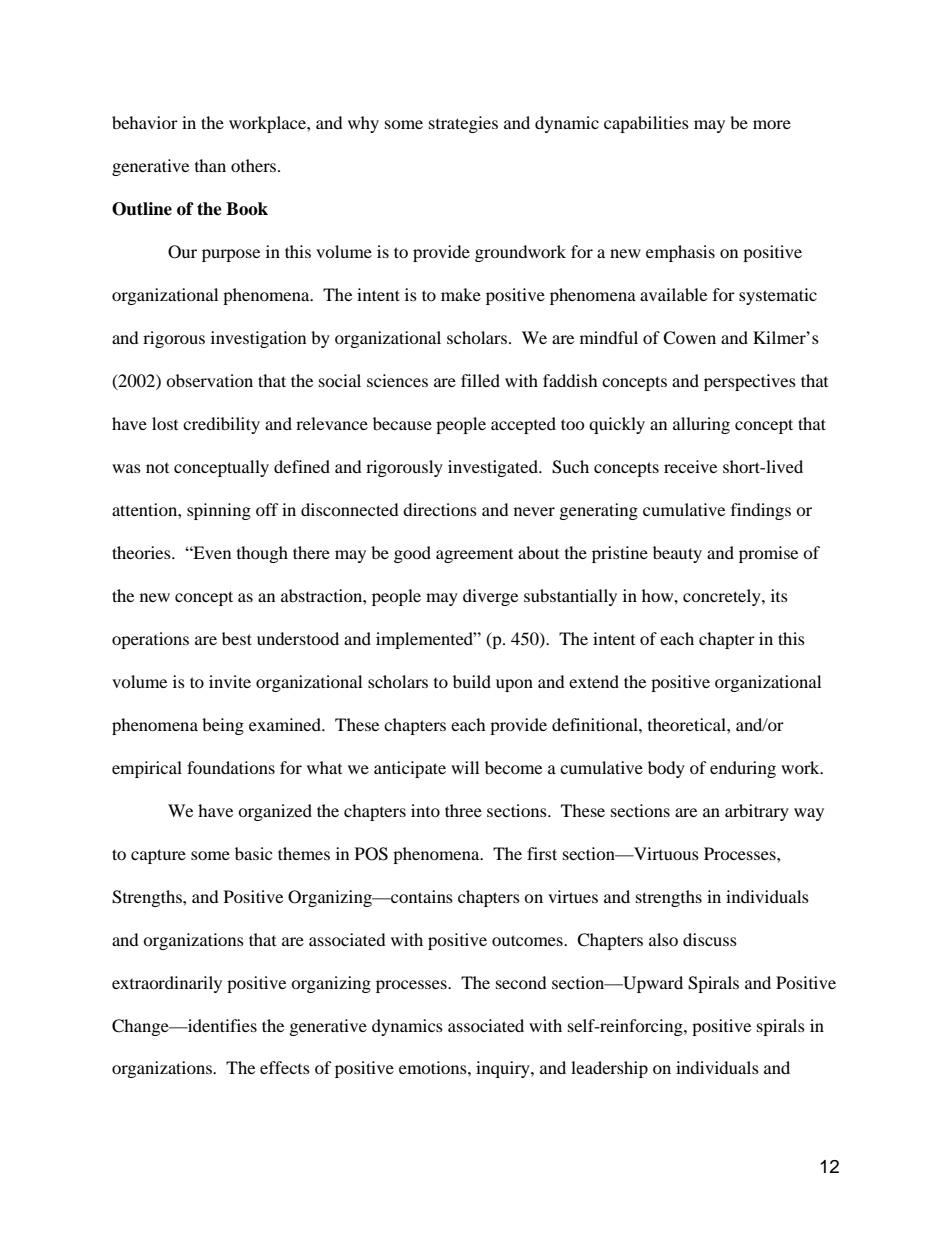 Image resolution: width=952 pixels, height=1233 pixels. What do you see at coordinates (223, 726) in the screenshot?
I see `being` at bounding box center [223, 726].
